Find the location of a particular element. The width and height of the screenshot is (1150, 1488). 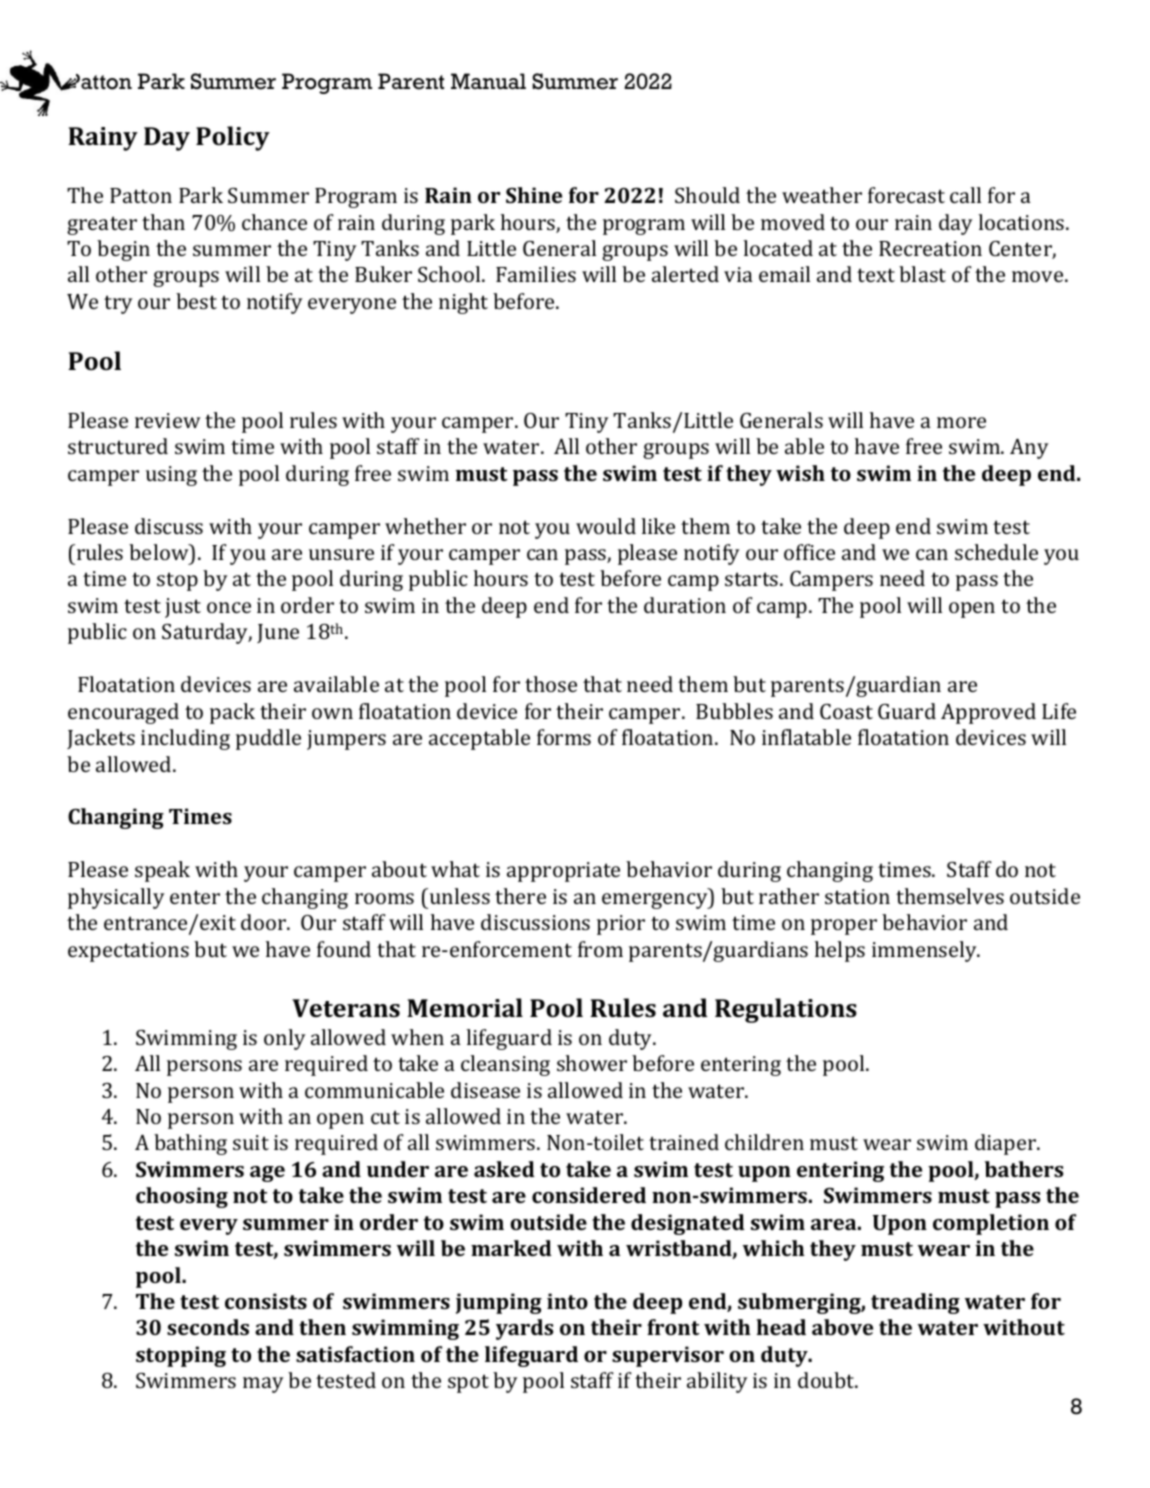

Policy is located at coordinates (233, 138).
